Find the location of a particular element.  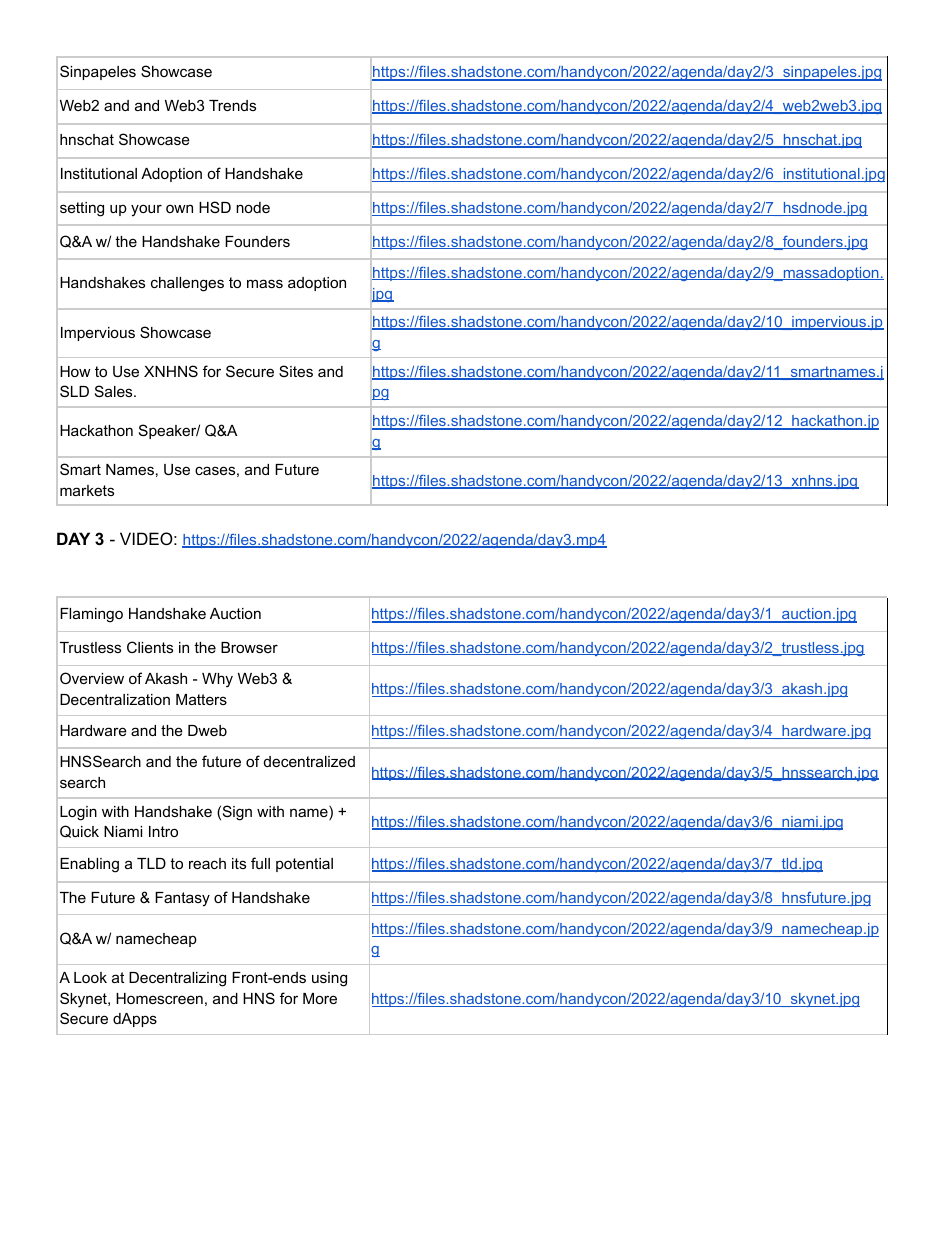

Browser is located at coordinates (249, 647).
